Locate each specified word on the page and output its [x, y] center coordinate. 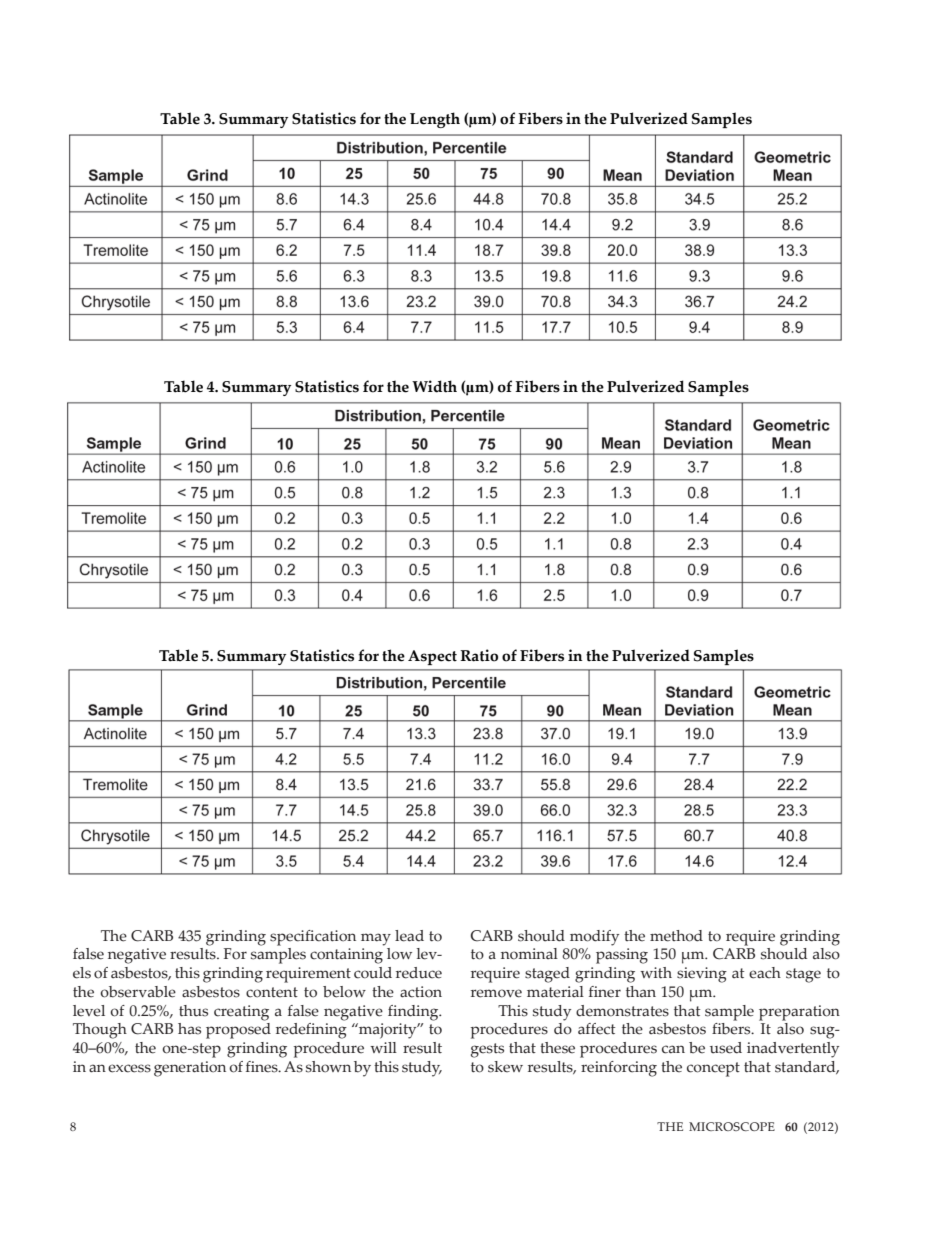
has [189, 1029]
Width [434, 386]
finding [414, 1013]
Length [435, 120]
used [726, 1048]
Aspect [432, 657]
